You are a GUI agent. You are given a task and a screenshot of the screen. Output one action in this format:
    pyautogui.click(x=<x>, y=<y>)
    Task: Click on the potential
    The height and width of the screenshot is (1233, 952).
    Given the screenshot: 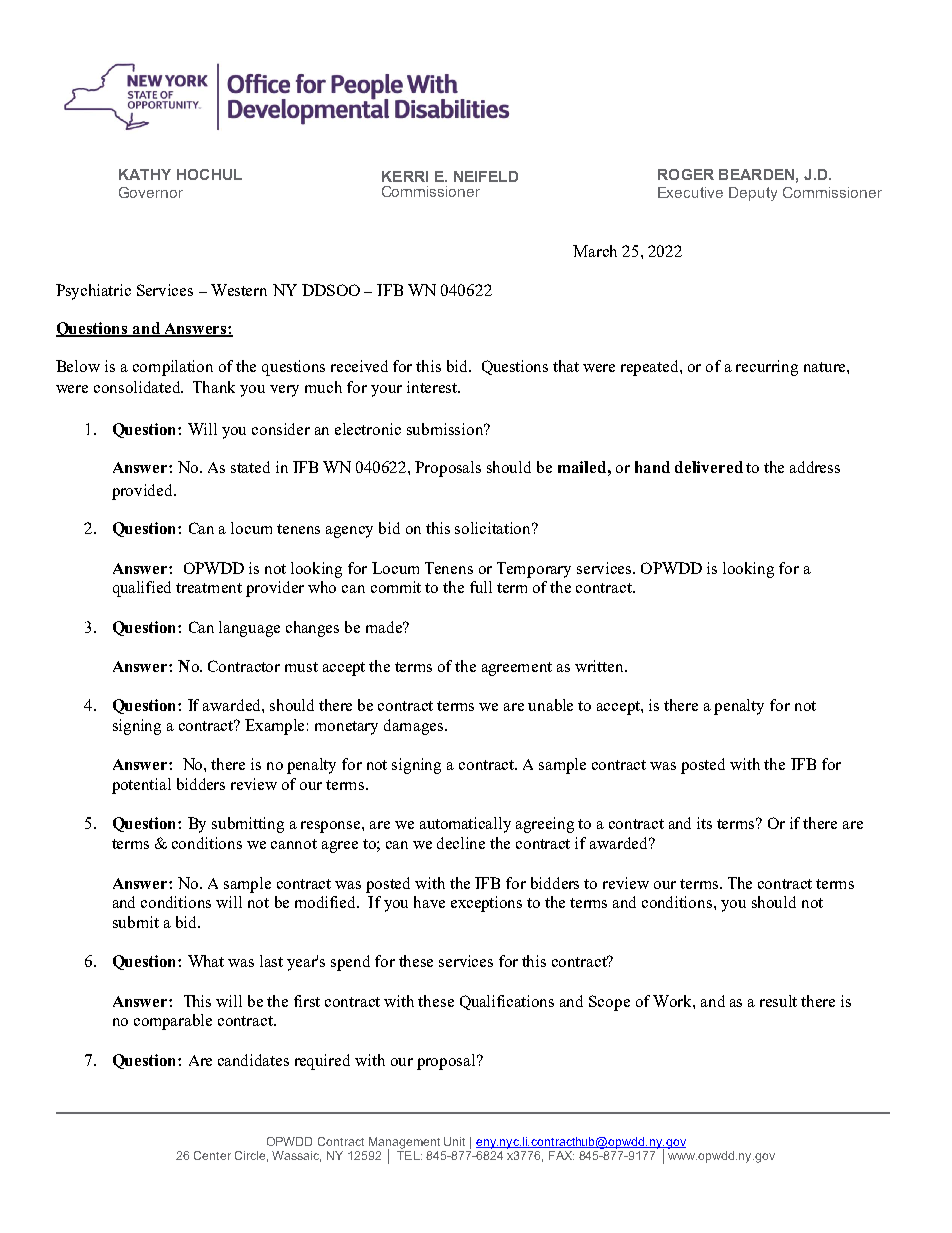 What is the action you would take?
    pyautogui.click(x=141, y=786)
